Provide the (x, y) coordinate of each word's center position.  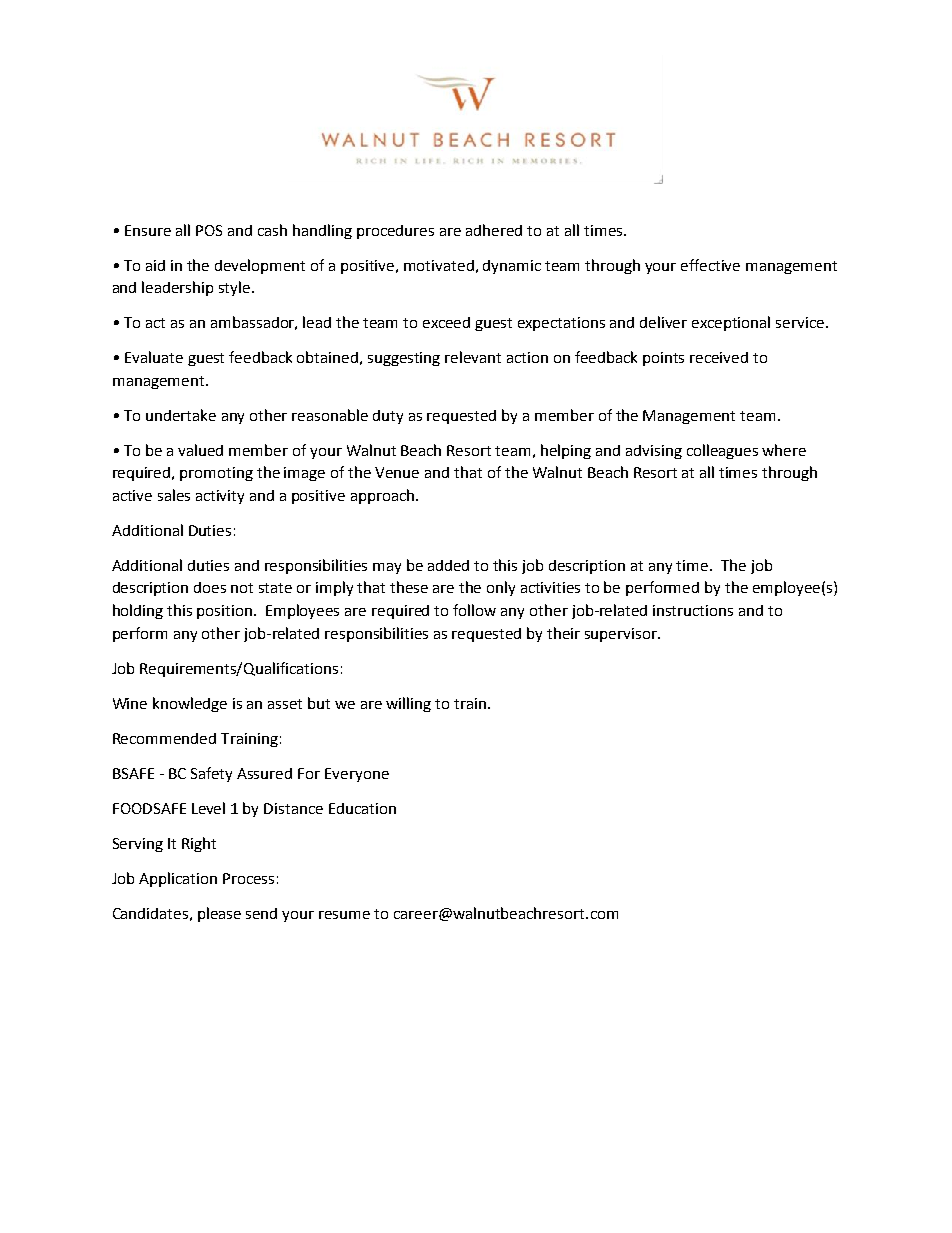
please (219, 914)
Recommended (164, 738)
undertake (181, 415)
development (260, 266)
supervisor (622, 635)
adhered (494, 230)
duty (388, 417)
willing (408, 704)
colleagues (722, 451)
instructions (693, 610)
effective (710, 265)
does (210, 587)
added (448, 565)
